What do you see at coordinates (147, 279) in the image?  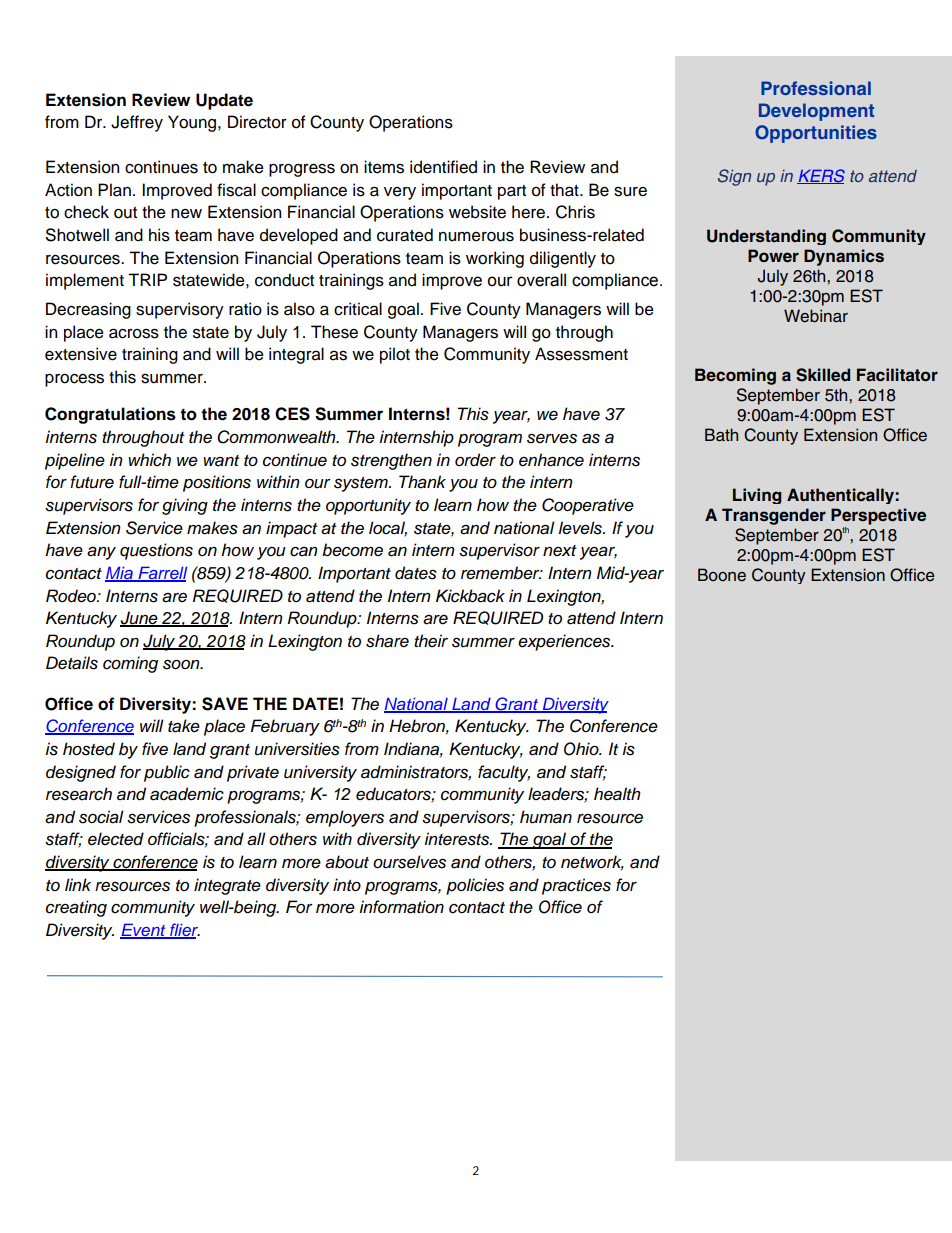 I see `TRIP` at bounding box center [147, 279].
